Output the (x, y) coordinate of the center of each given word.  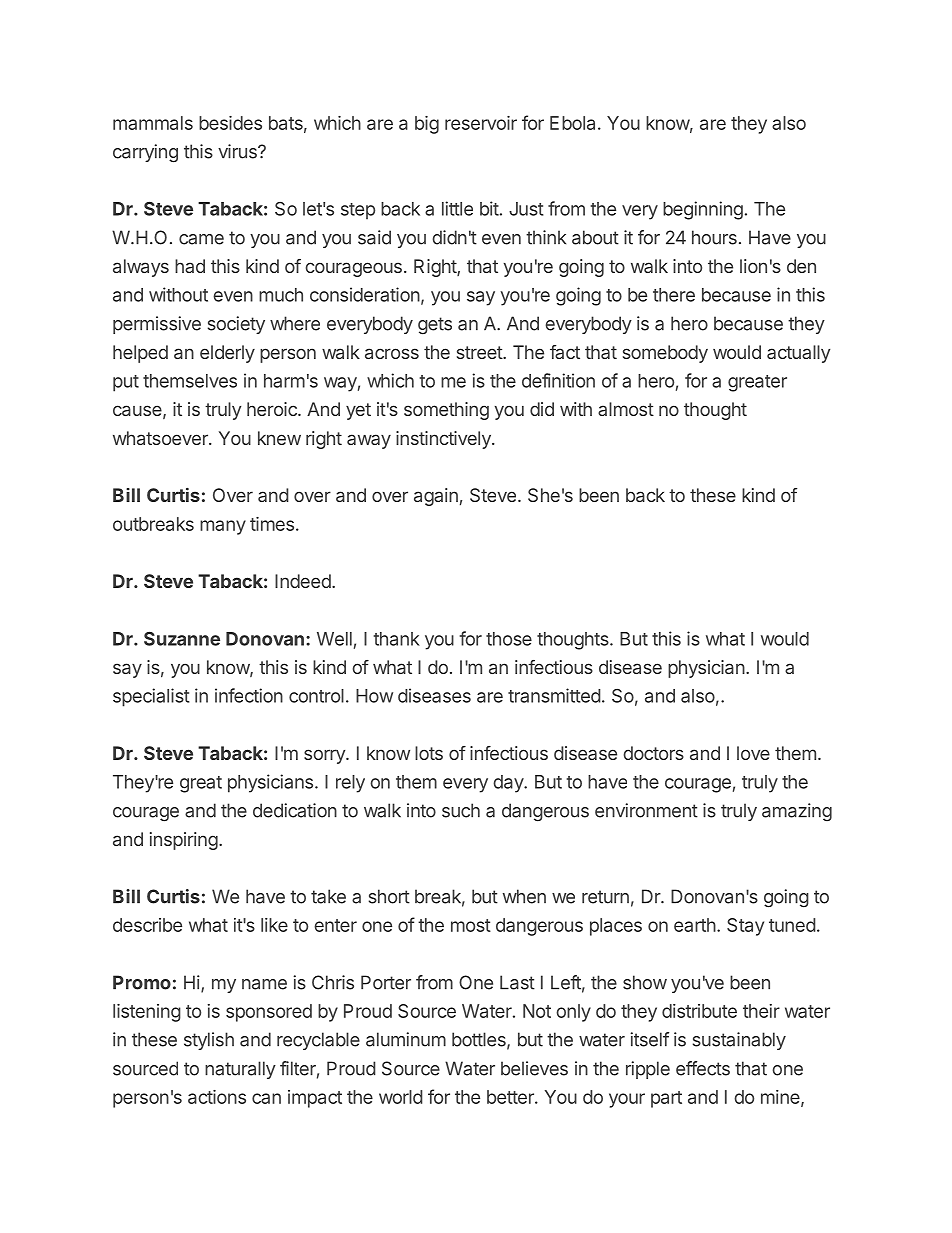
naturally (240, 1070)
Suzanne (182, 638)
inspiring (184, 841)
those (509, 639)
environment (646, 810)
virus (238, 151)
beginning (703, 210)
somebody (665, 354)
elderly (227, 354)
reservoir (481, 123)
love (753, 753)
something (446, 411)
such (461, 810)
